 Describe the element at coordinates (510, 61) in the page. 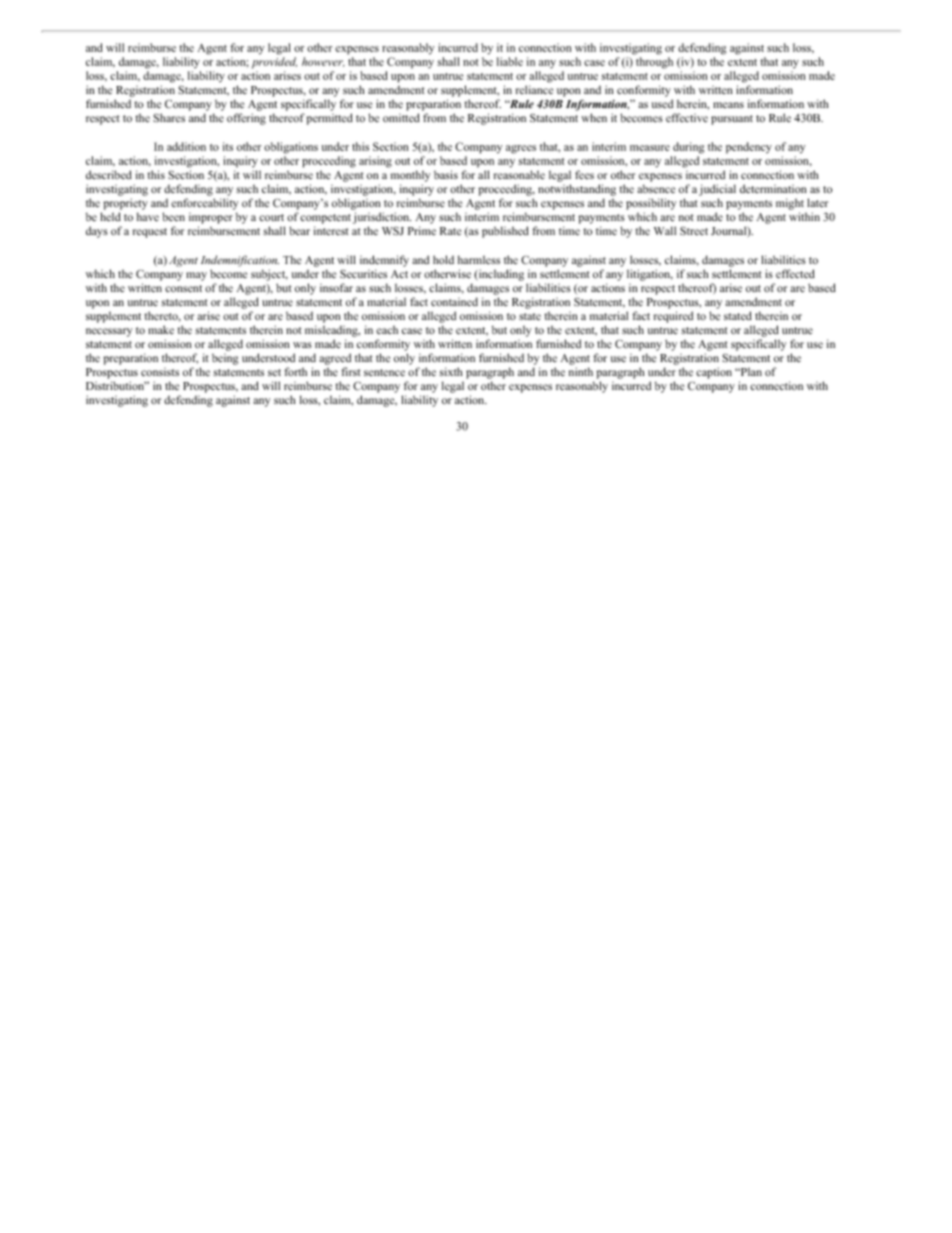

I see `liable` at that location.
